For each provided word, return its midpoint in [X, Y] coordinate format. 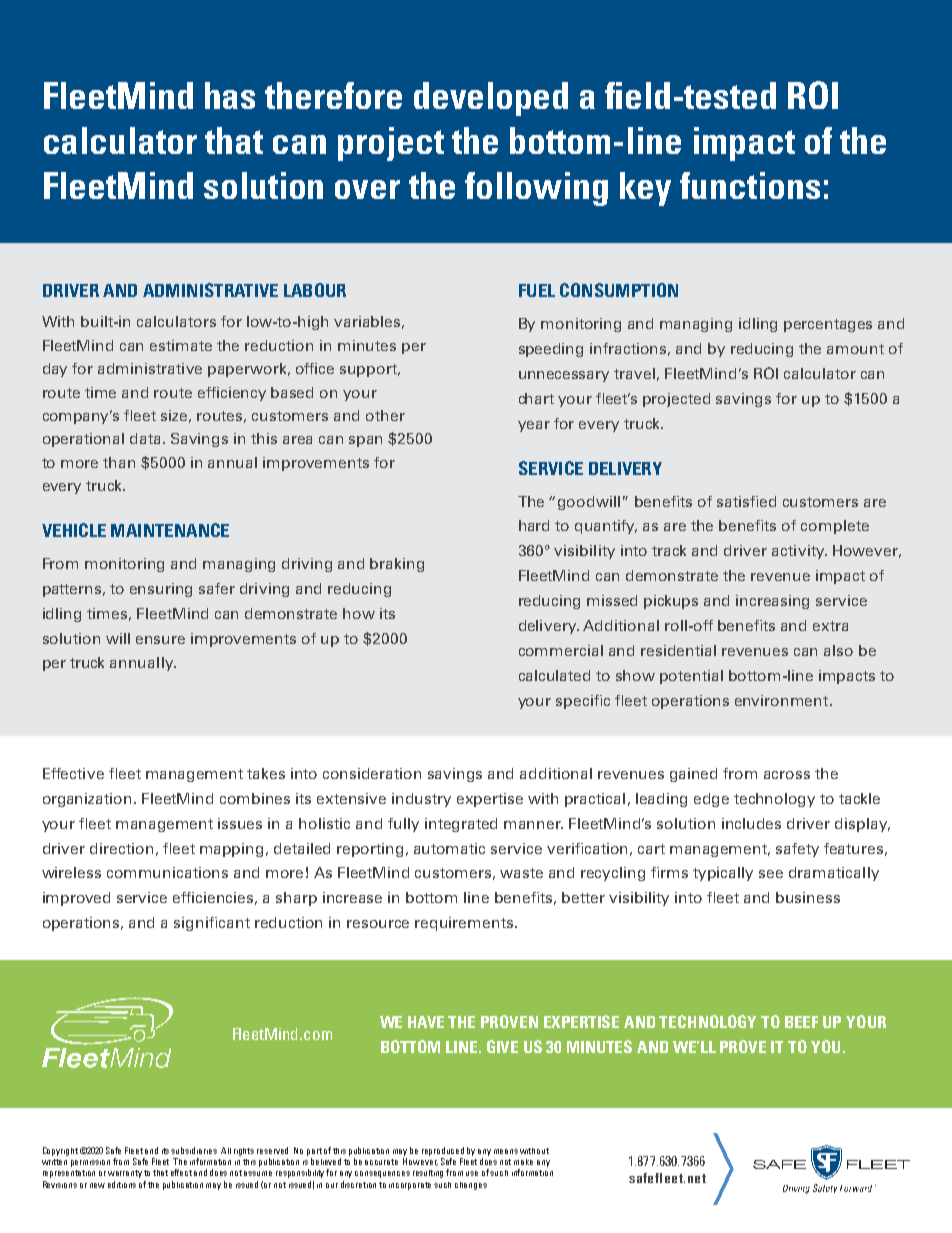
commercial [561, 650]
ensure [160, 640]
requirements [465, 924]
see [771, 874]
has [230, 95]
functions [750, 185]
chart [536, 398]
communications [167, 872]
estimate [181, 345]
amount [855, 349]
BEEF [801, 1022]
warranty [125, 1174]
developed [491, 99]
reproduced [443, 1151]
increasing [772, 602]
